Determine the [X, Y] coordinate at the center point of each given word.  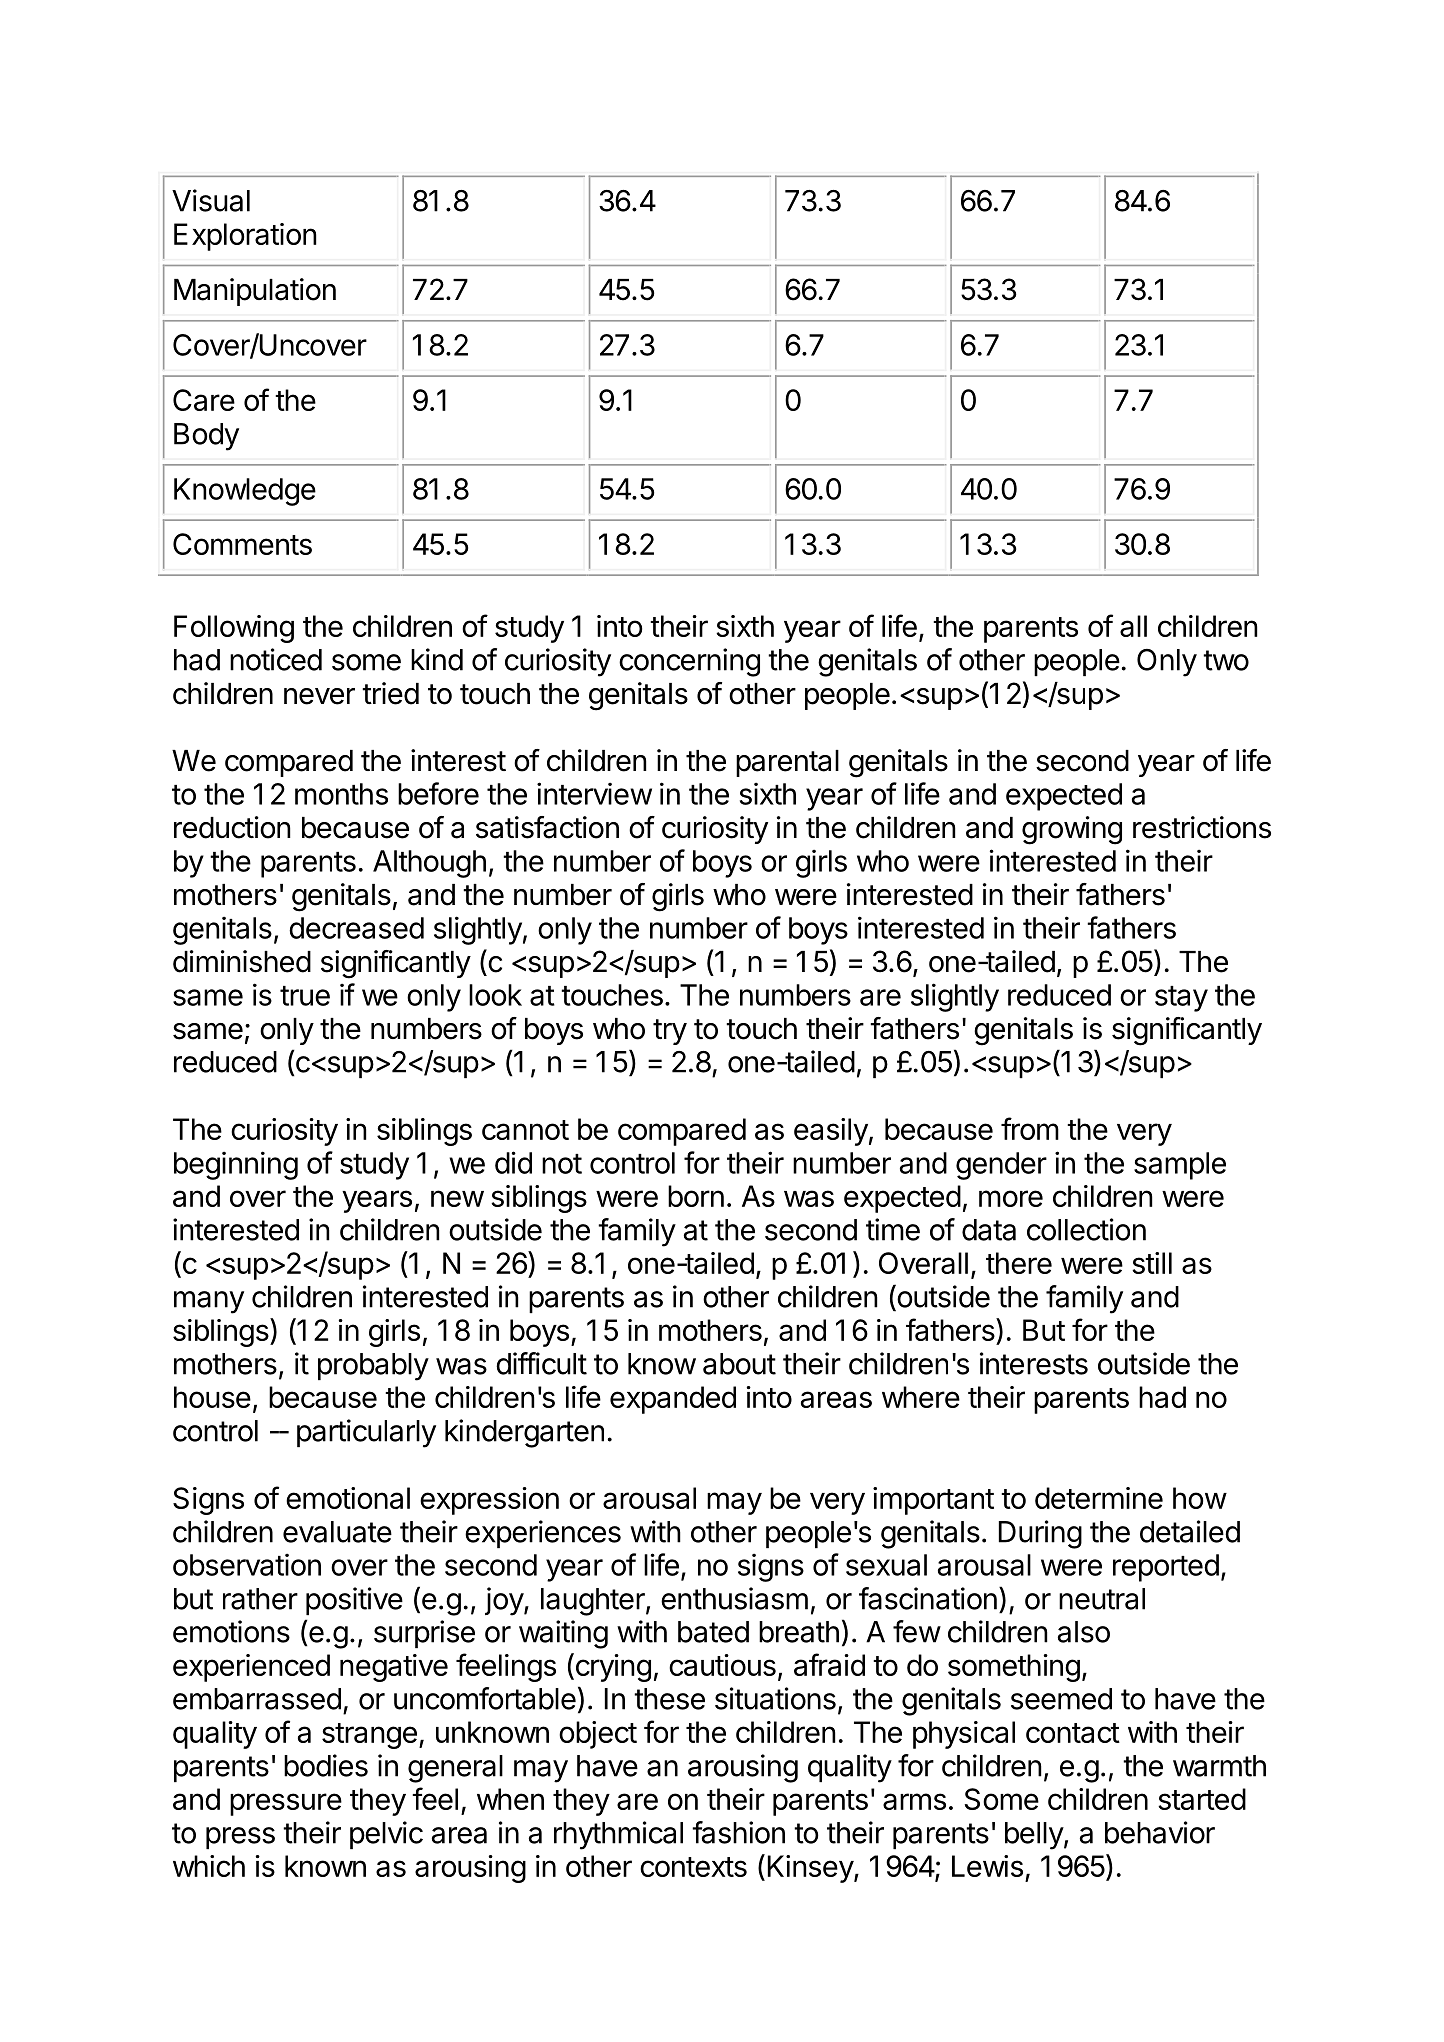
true [305, 996]
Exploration [245, 237]
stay [1181, 999]
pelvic [386, 1835]
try [670, 1032]
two [1226, 660]
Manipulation [255, 292]
